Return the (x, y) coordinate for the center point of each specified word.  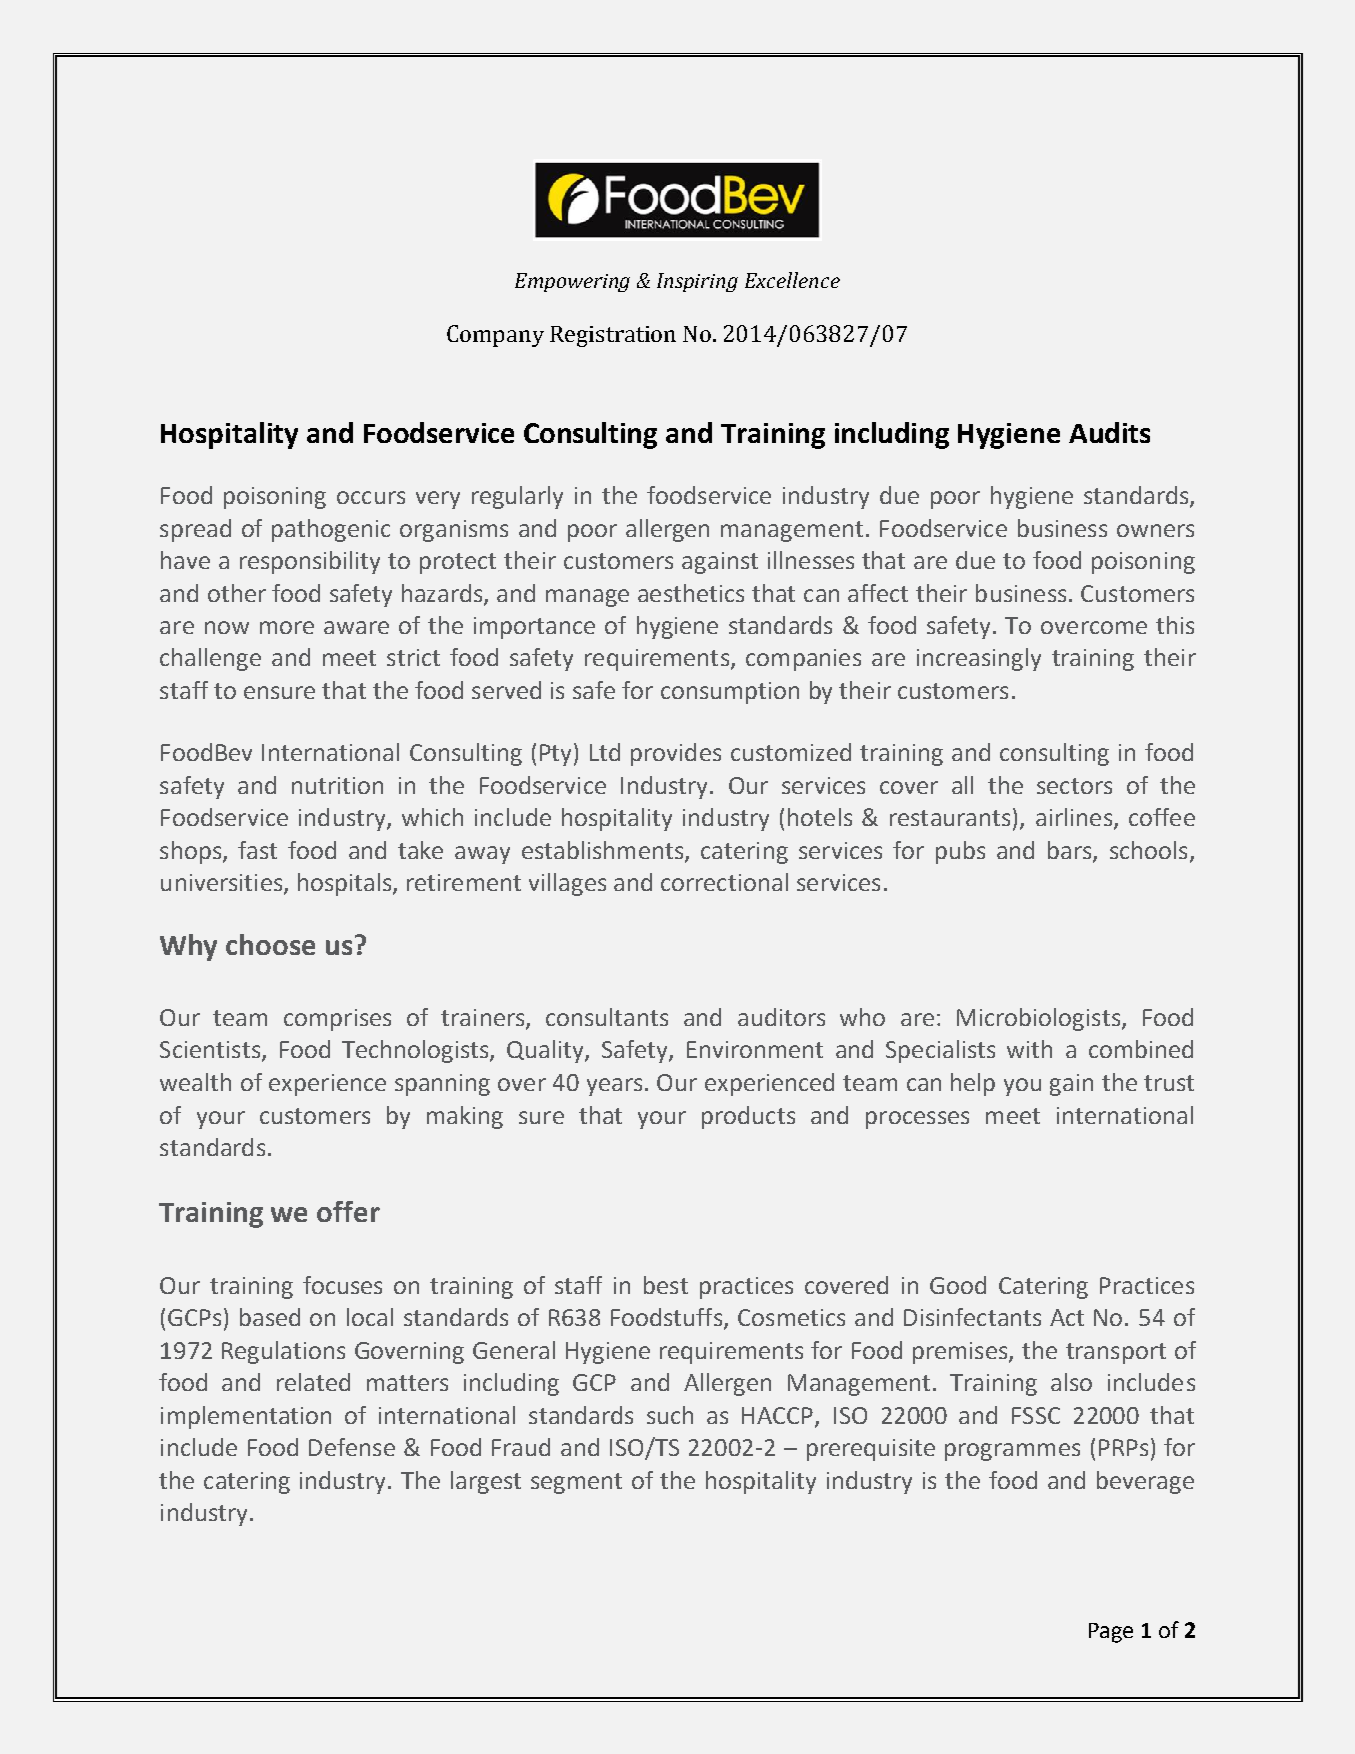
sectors (1074, 786)
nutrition (337, 785)
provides (676, 754)
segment (576, 1483)
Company (495, 336)
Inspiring (697, 282)
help (973, 1084)
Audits (1109, 432)
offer (348, 1211)
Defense (352, 1447)
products (748, 1117)
